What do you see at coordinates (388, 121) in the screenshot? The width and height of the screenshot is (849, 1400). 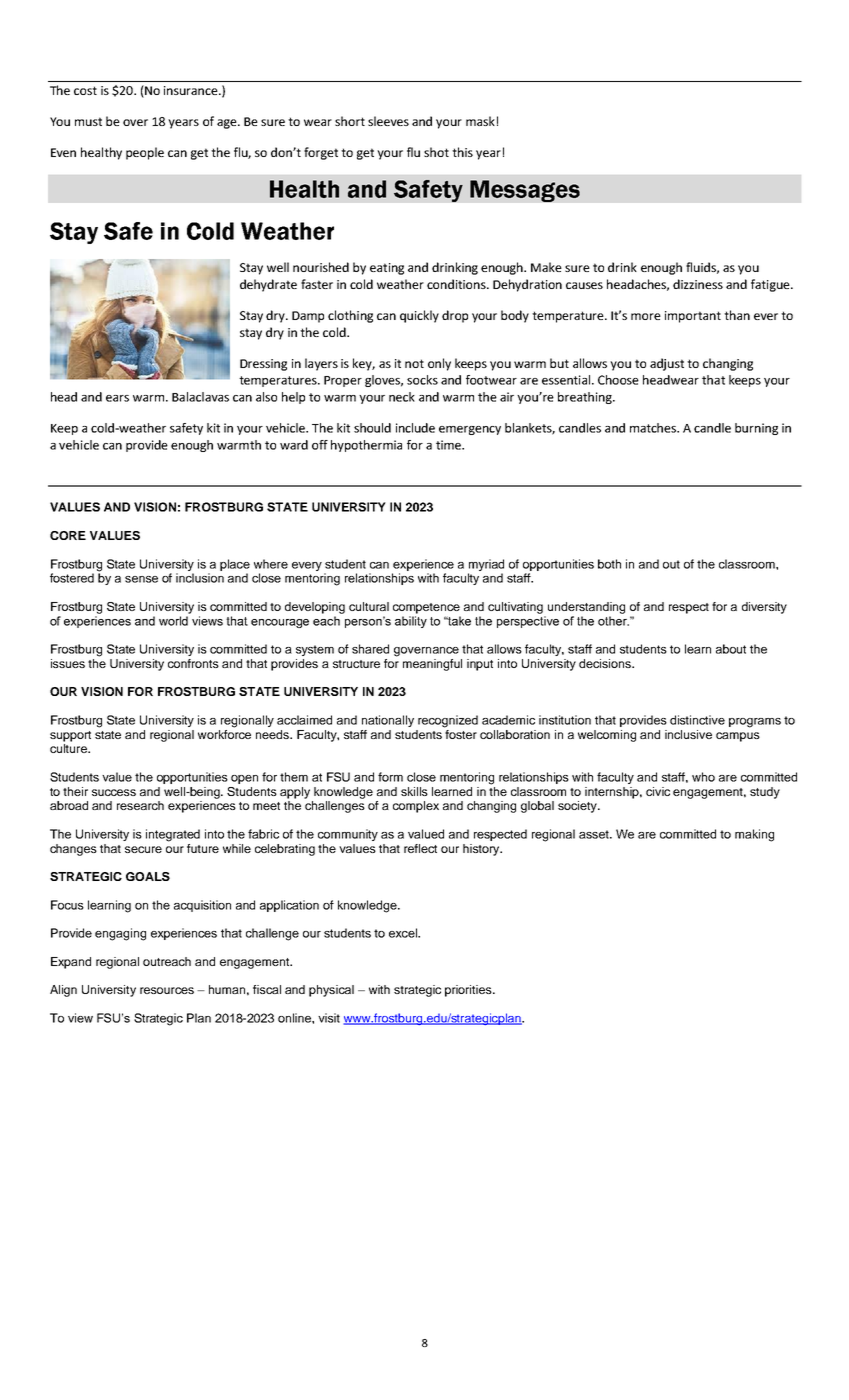 I see `sleeves` at bounding box center [388, 121].
